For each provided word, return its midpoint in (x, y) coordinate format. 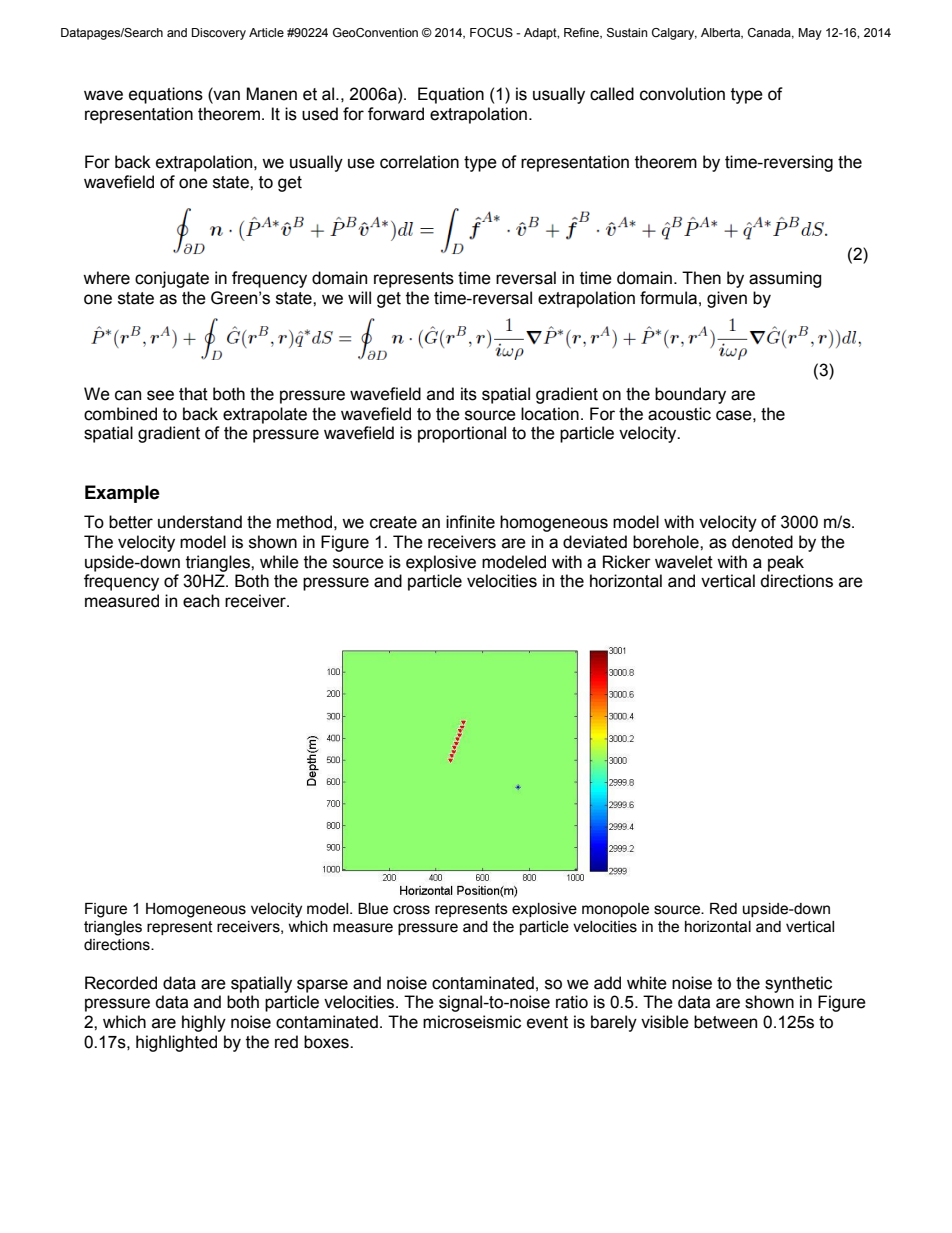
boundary (690, 395)
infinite (470, 522)
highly (204, 1023)
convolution (682, 94)
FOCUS (491, 32)
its (469, 394)
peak (786, 563)
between (725, 1022)
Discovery (219, 34)
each (201, 601)
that (193, 394)
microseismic (472, 1022)
